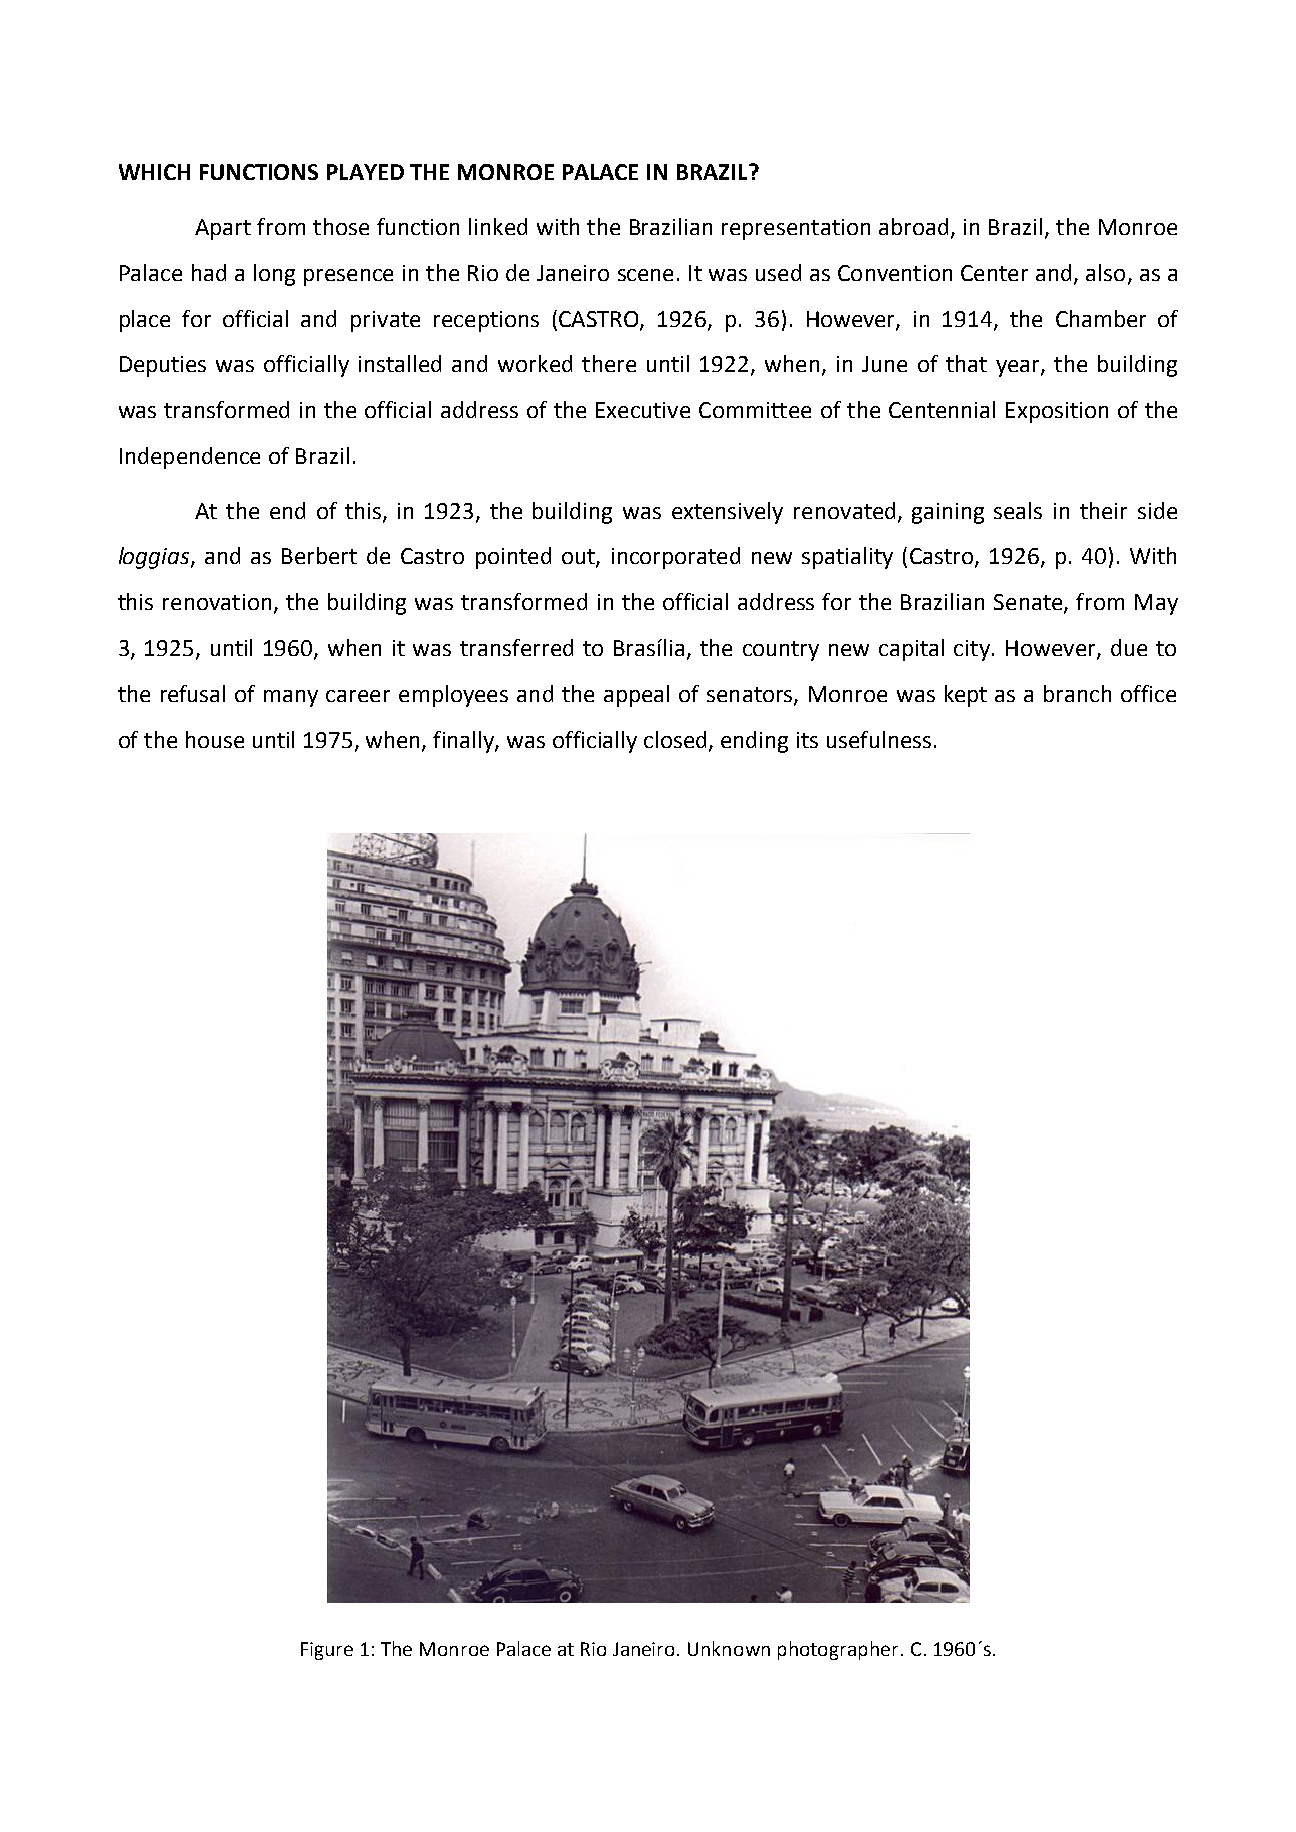 The width and height of the document is (1296, 1832). What do you see at coordinates (840, 1650) in the document?
I see `photographer` at bounding box center [840, 1650].
